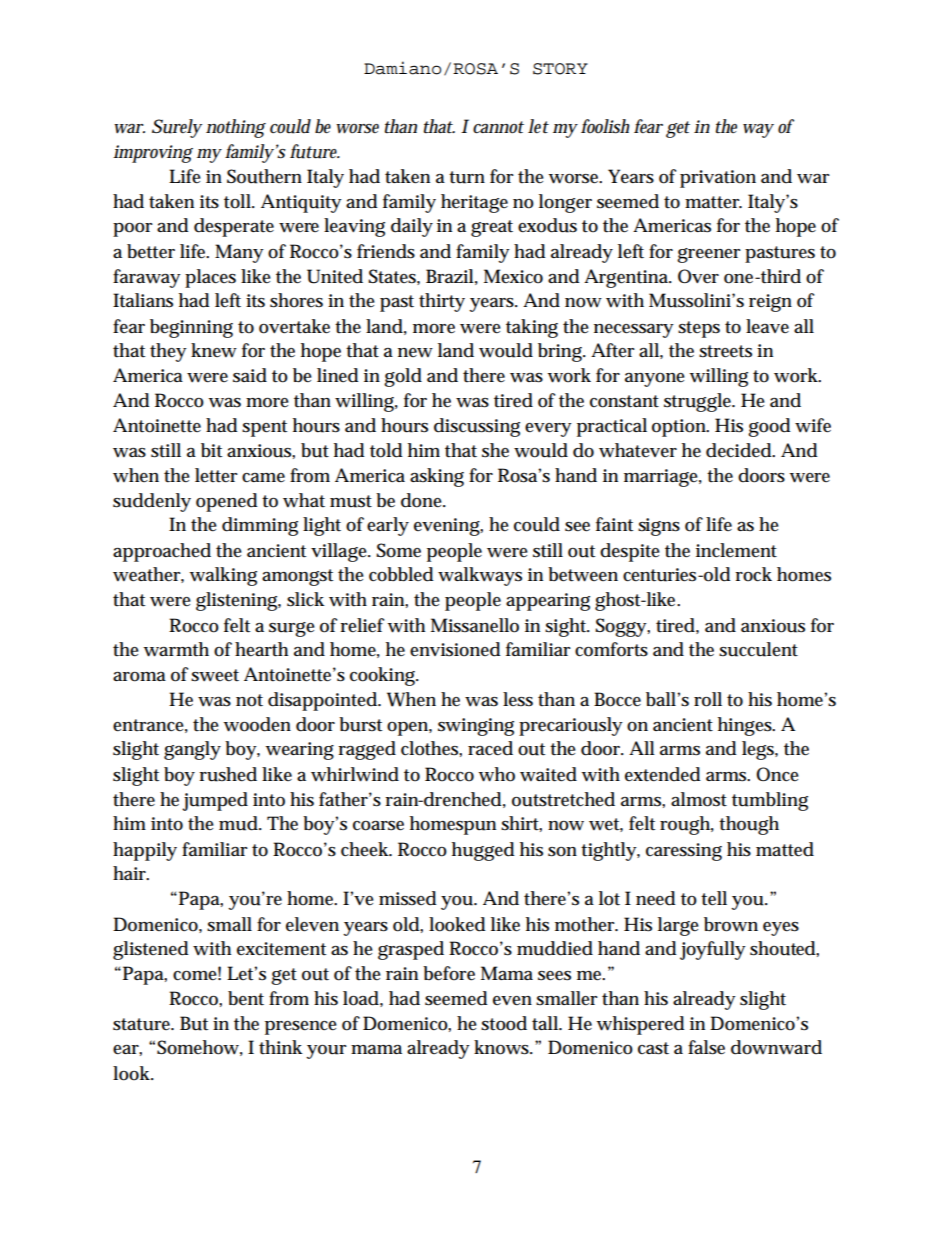 The height and width of the screenshot is (1233, 952). Describe the element at coordinates (476, 727) in the screenshot. I see `swinging` at that location.
